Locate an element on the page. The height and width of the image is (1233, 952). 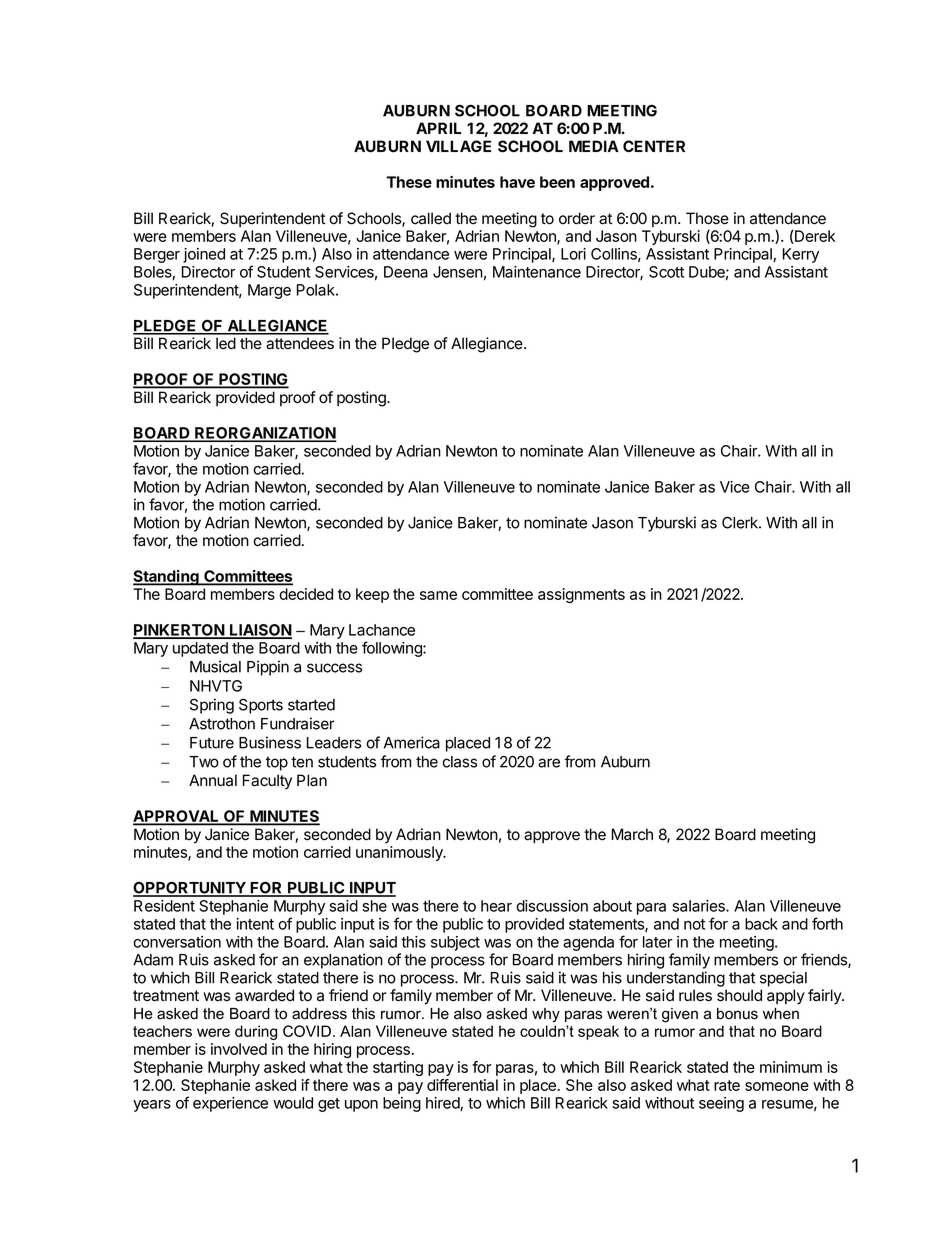
APPROVAL is located at coordinates (177, 817).
